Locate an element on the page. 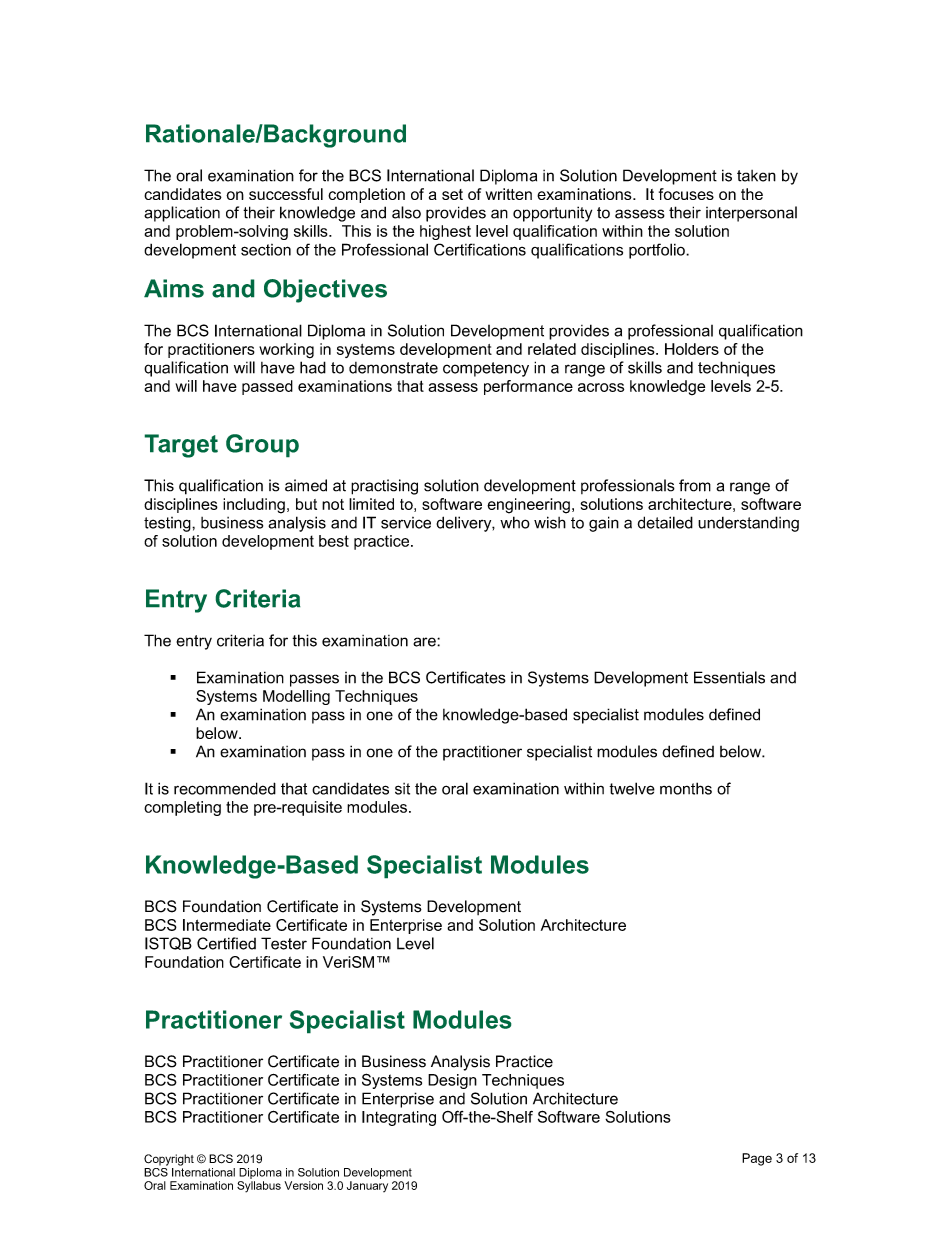  set is located at coordinates (452, 194).
